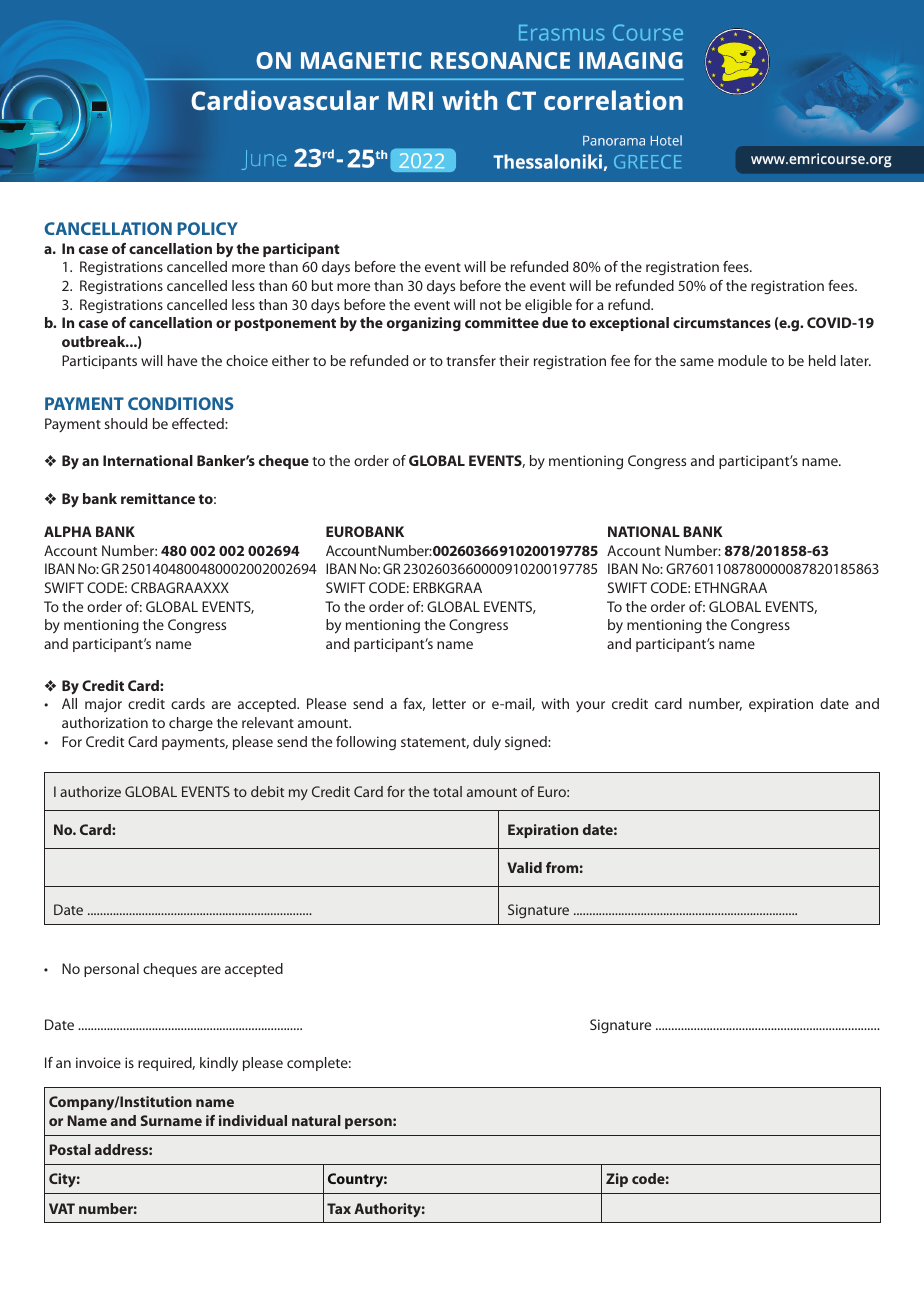  Describe the element at coordinates (70, 1149) in the screenshot. I see `Postal` at that location.
